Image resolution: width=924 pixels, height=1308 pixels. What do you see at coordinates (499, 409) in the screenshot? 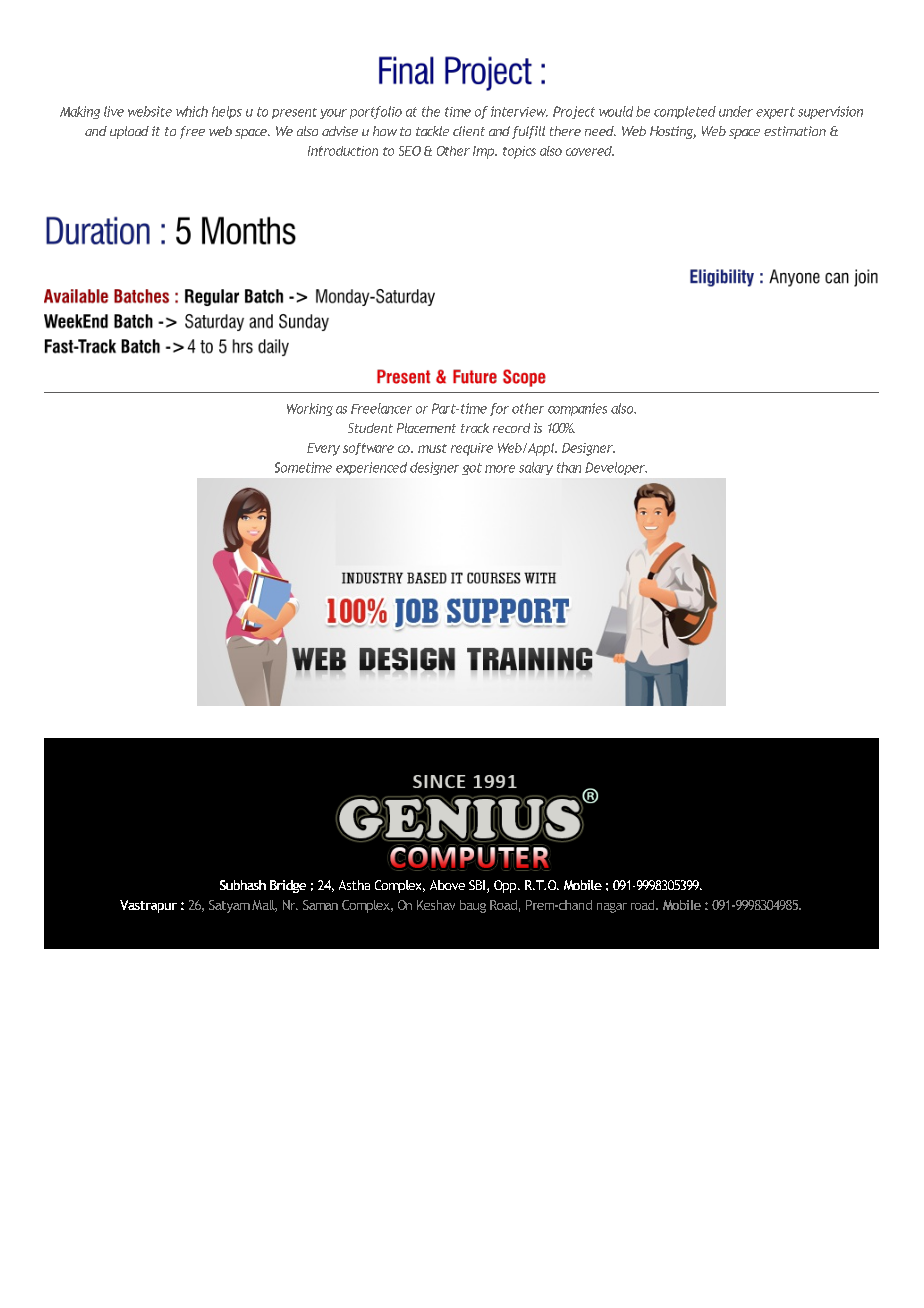
I see `for` at bounding box center [499, 409].
